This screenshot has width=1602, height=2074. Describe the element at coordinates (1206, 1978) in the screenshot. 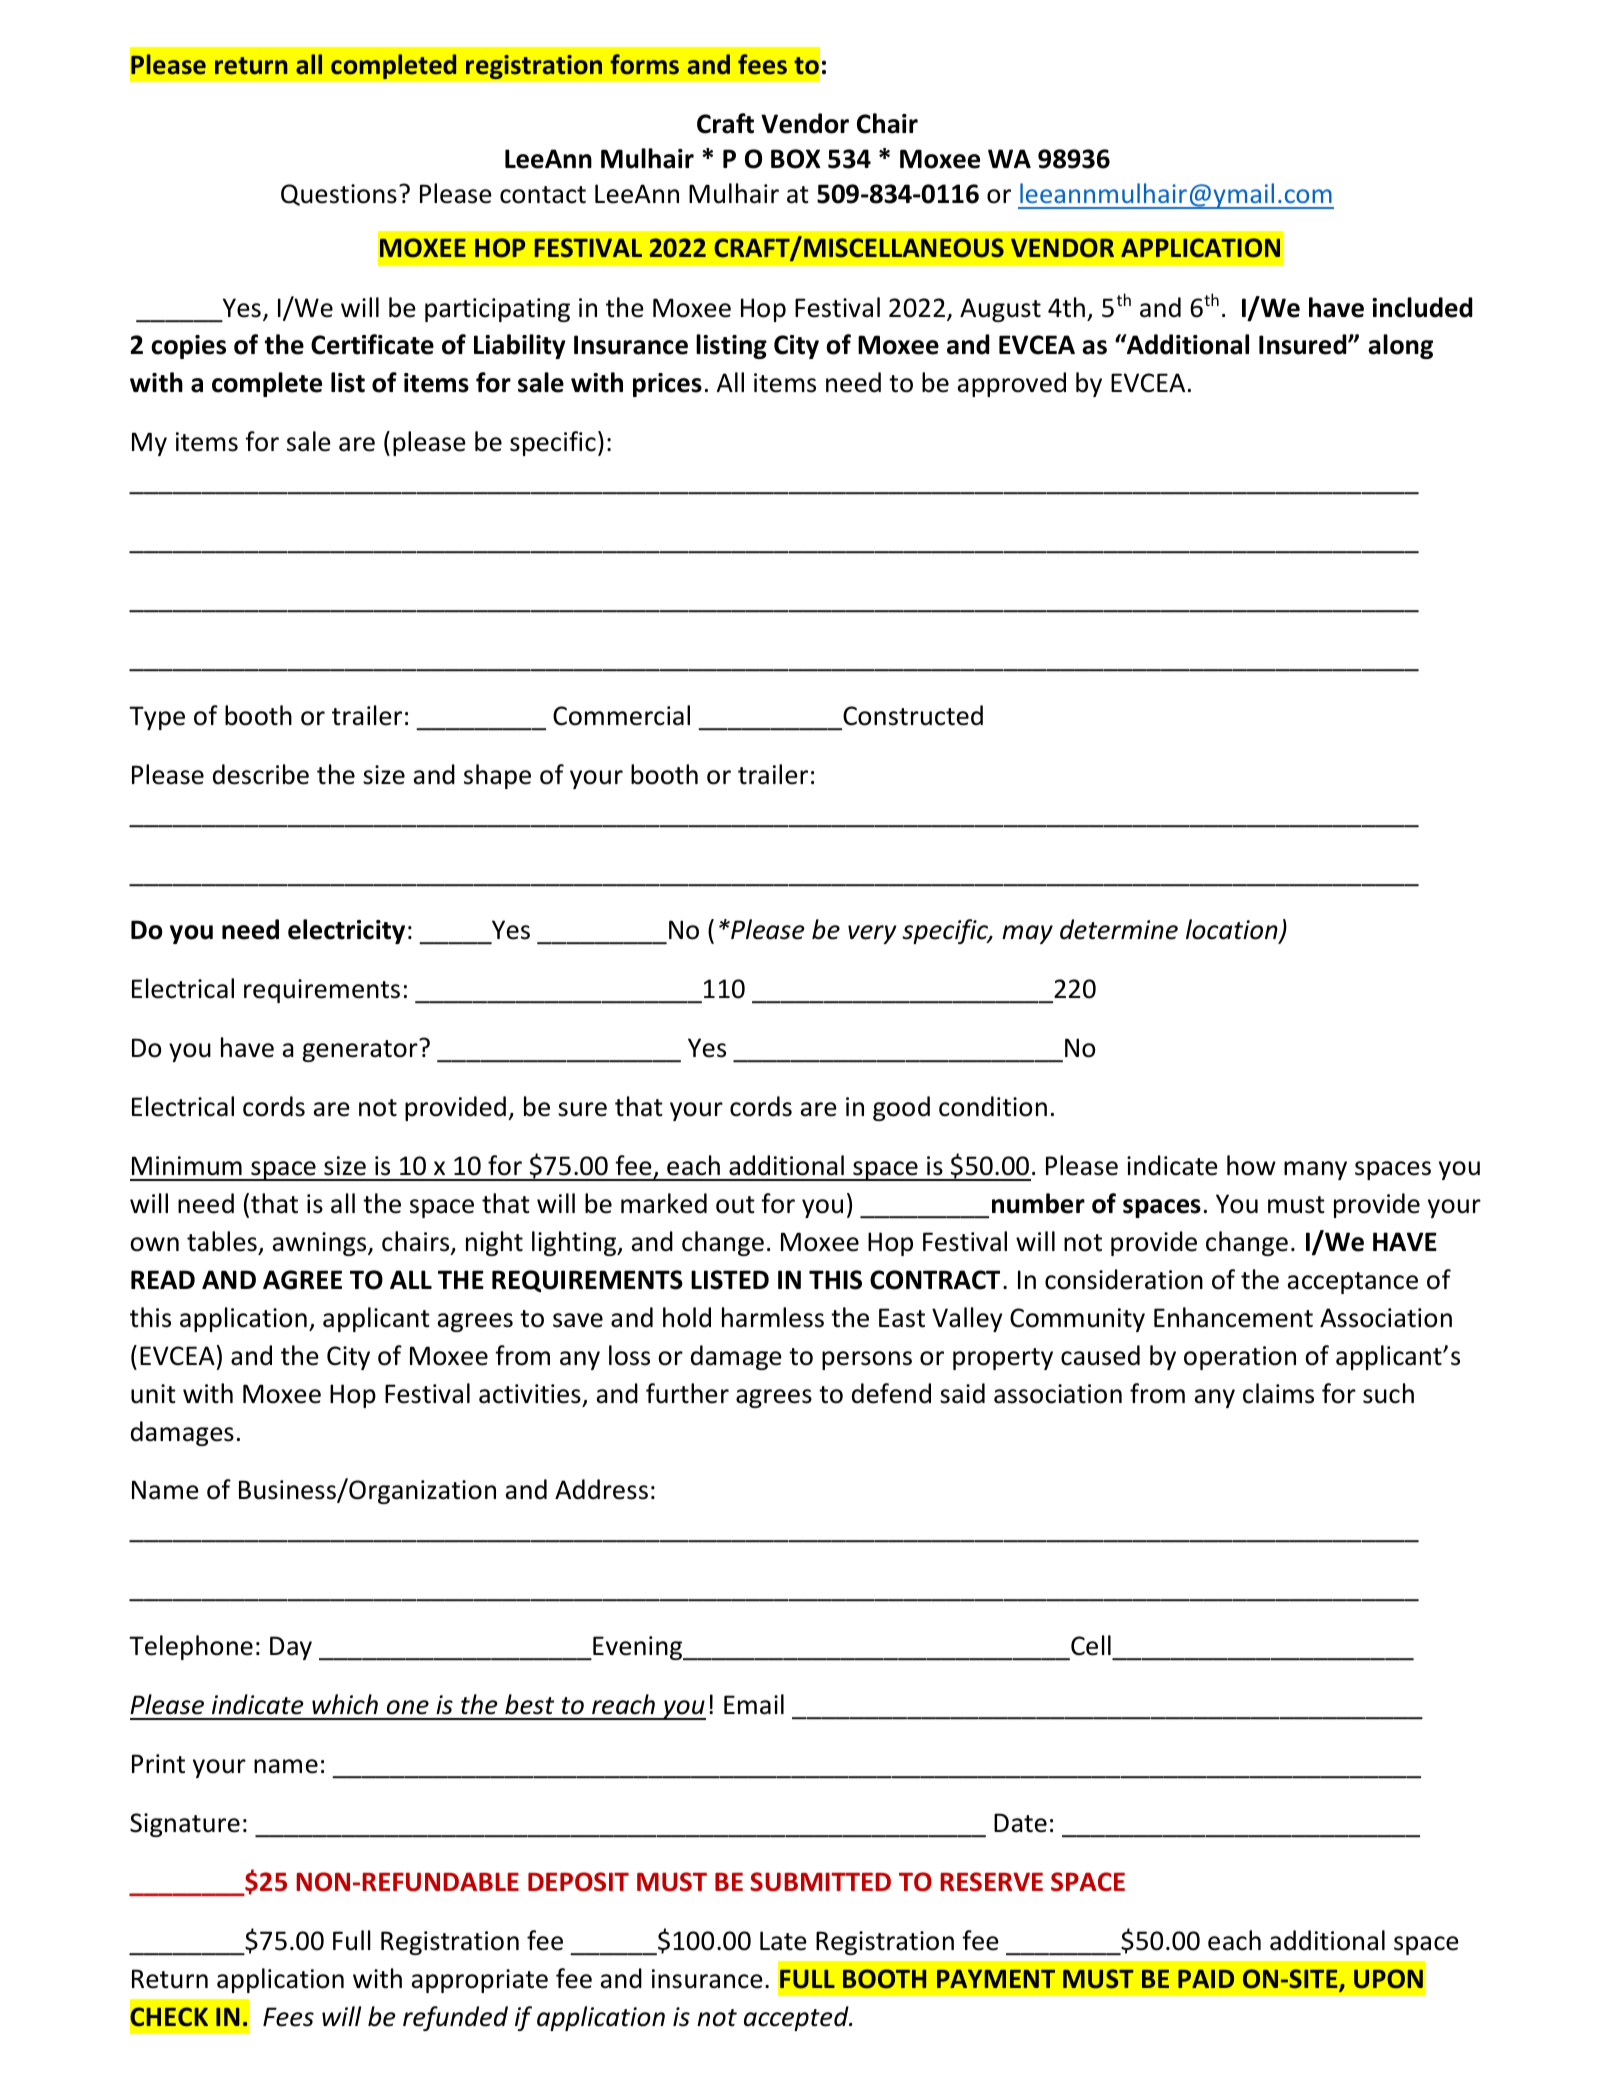

I see `PAID` at that location.
